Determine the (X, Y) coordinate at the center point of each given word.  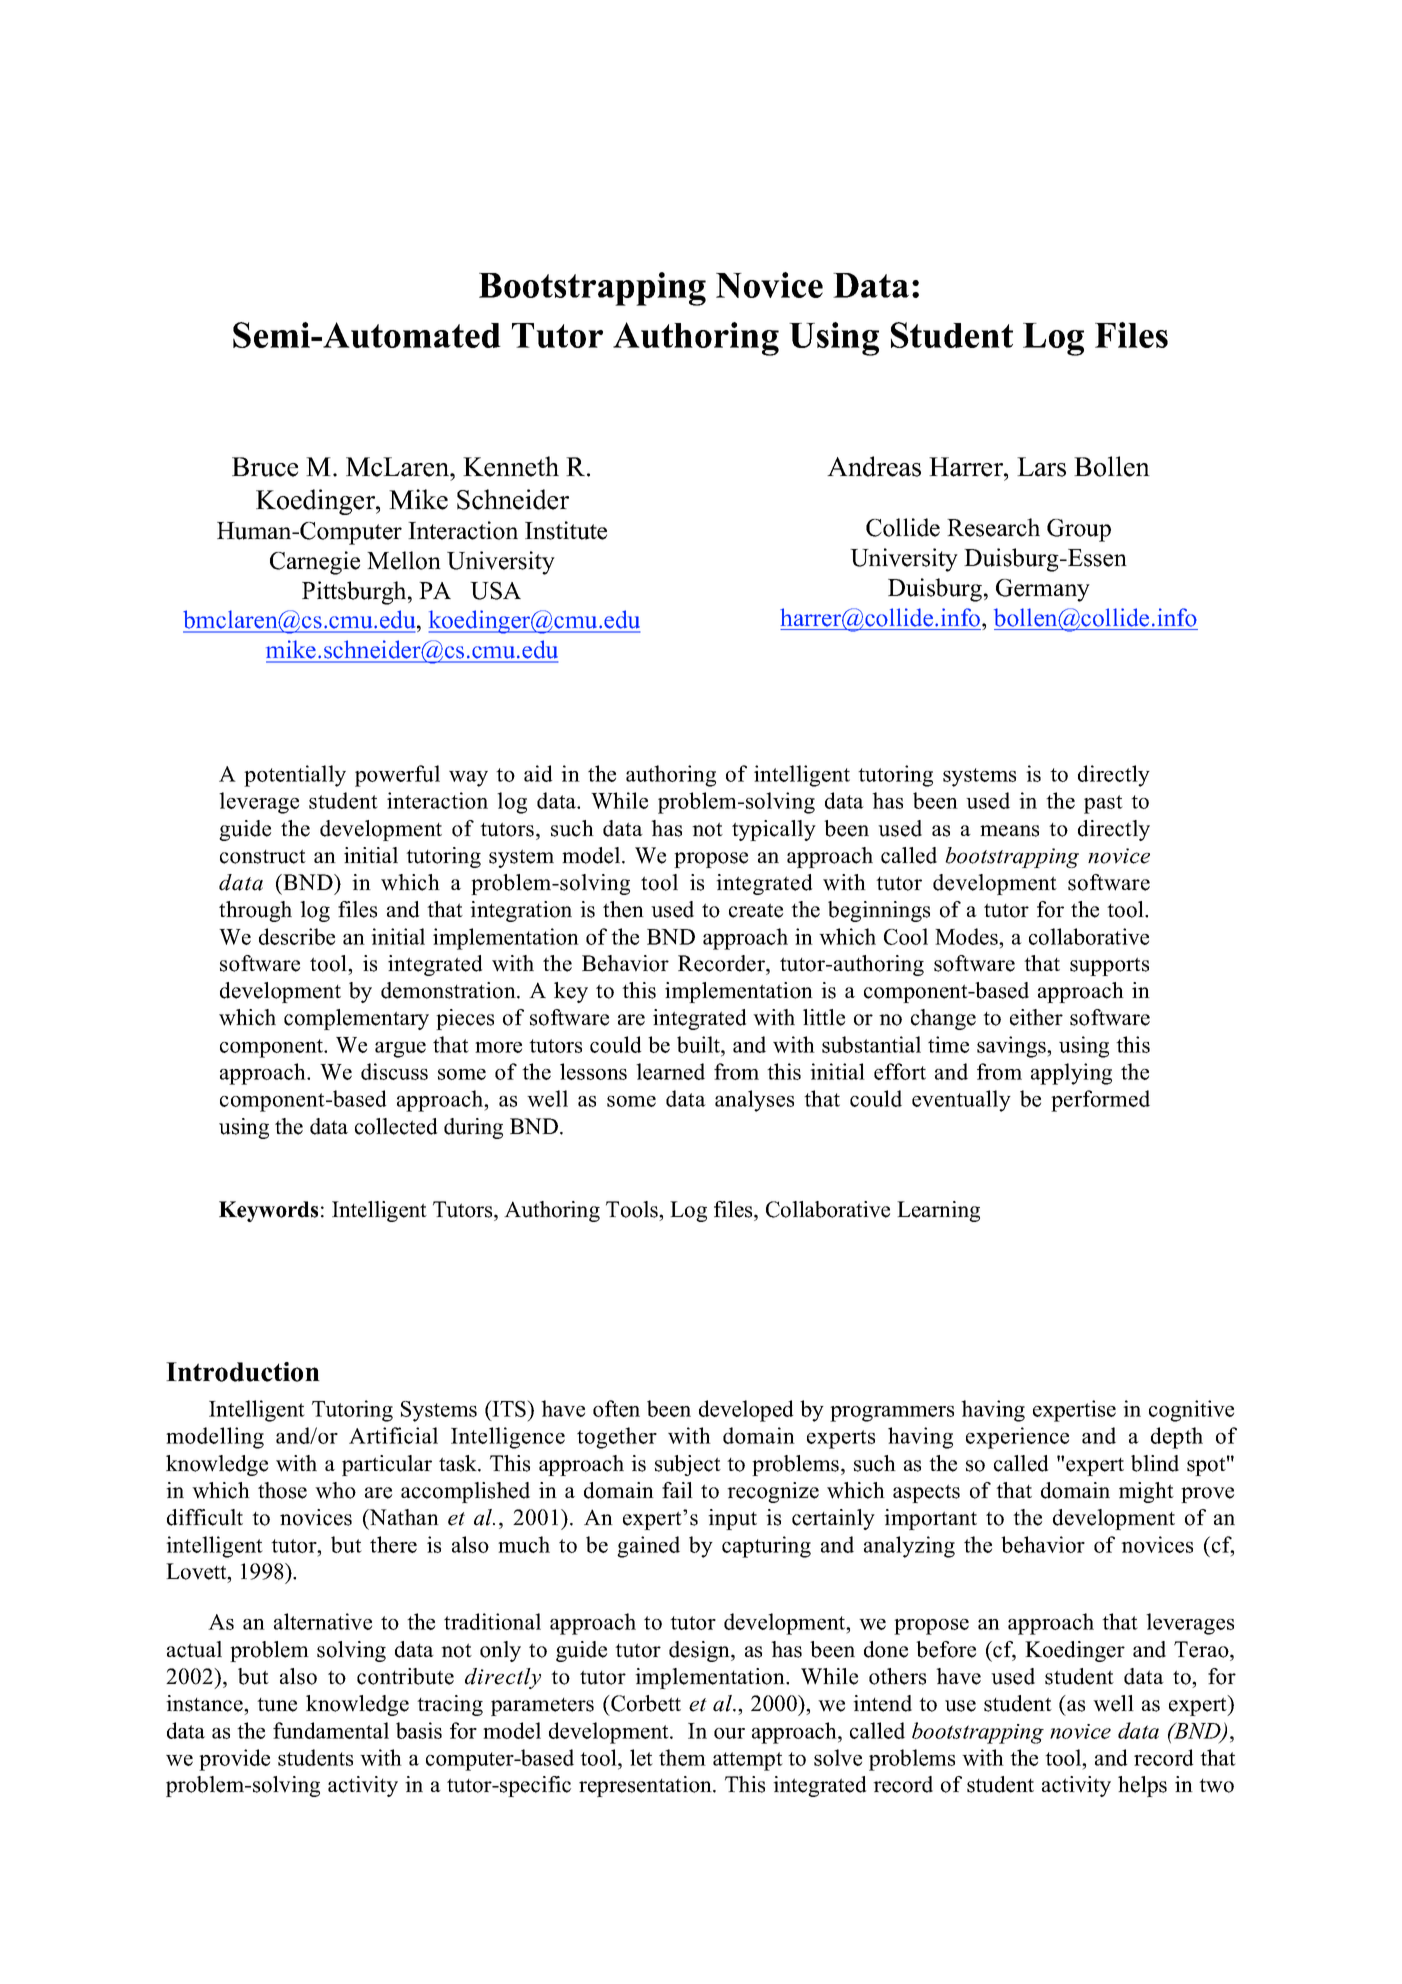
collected (396, 1126)
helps (1142, 1786)
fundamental (331, 1730)
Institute (566, 530)
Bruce (265, 467)
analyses (754, 1101)
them (682, 1757)
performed (1100, 1101)
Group (1079, 530)
